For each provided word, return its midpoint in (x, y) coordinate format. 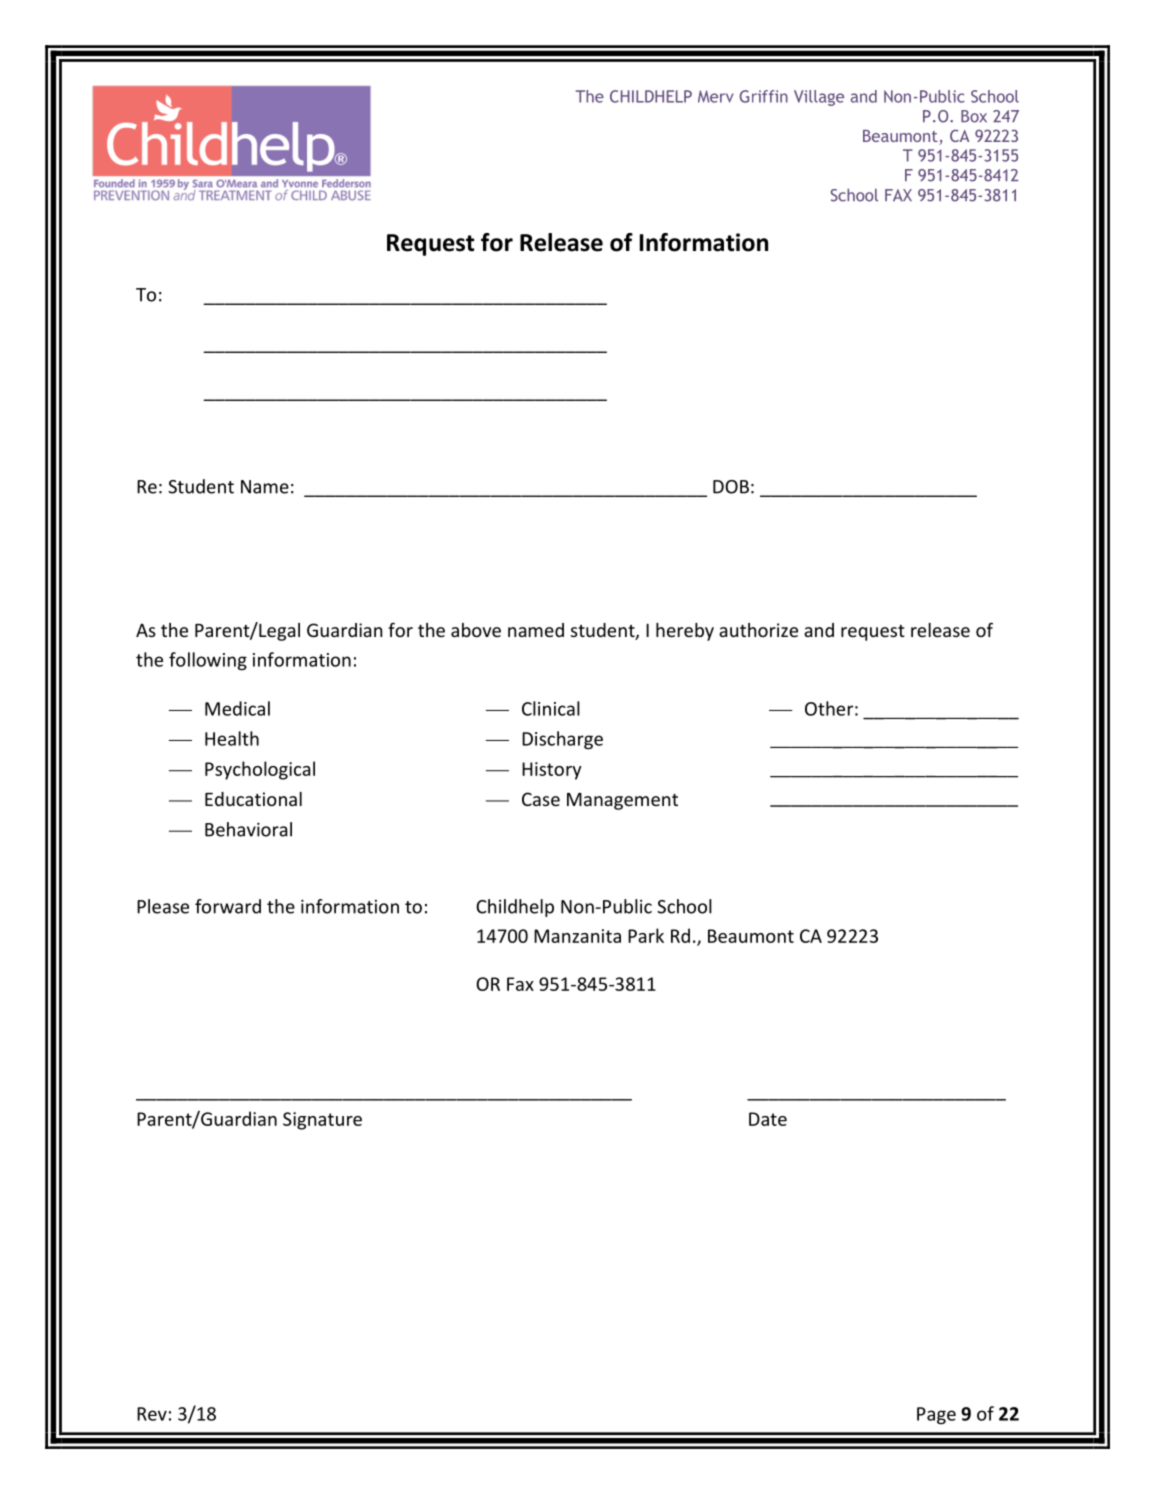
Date (768, 1119)
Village (819, 98)
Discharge (562, 740)
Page (936, 1416)
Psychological (260, 770)
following (208, 661)
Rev (152, 1414)
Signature (322, 1121)
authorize (758, 630)
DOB (731, 487)
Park (646, 935)
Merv (716, 96)
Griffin (763, 96)
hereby (685, 632)
